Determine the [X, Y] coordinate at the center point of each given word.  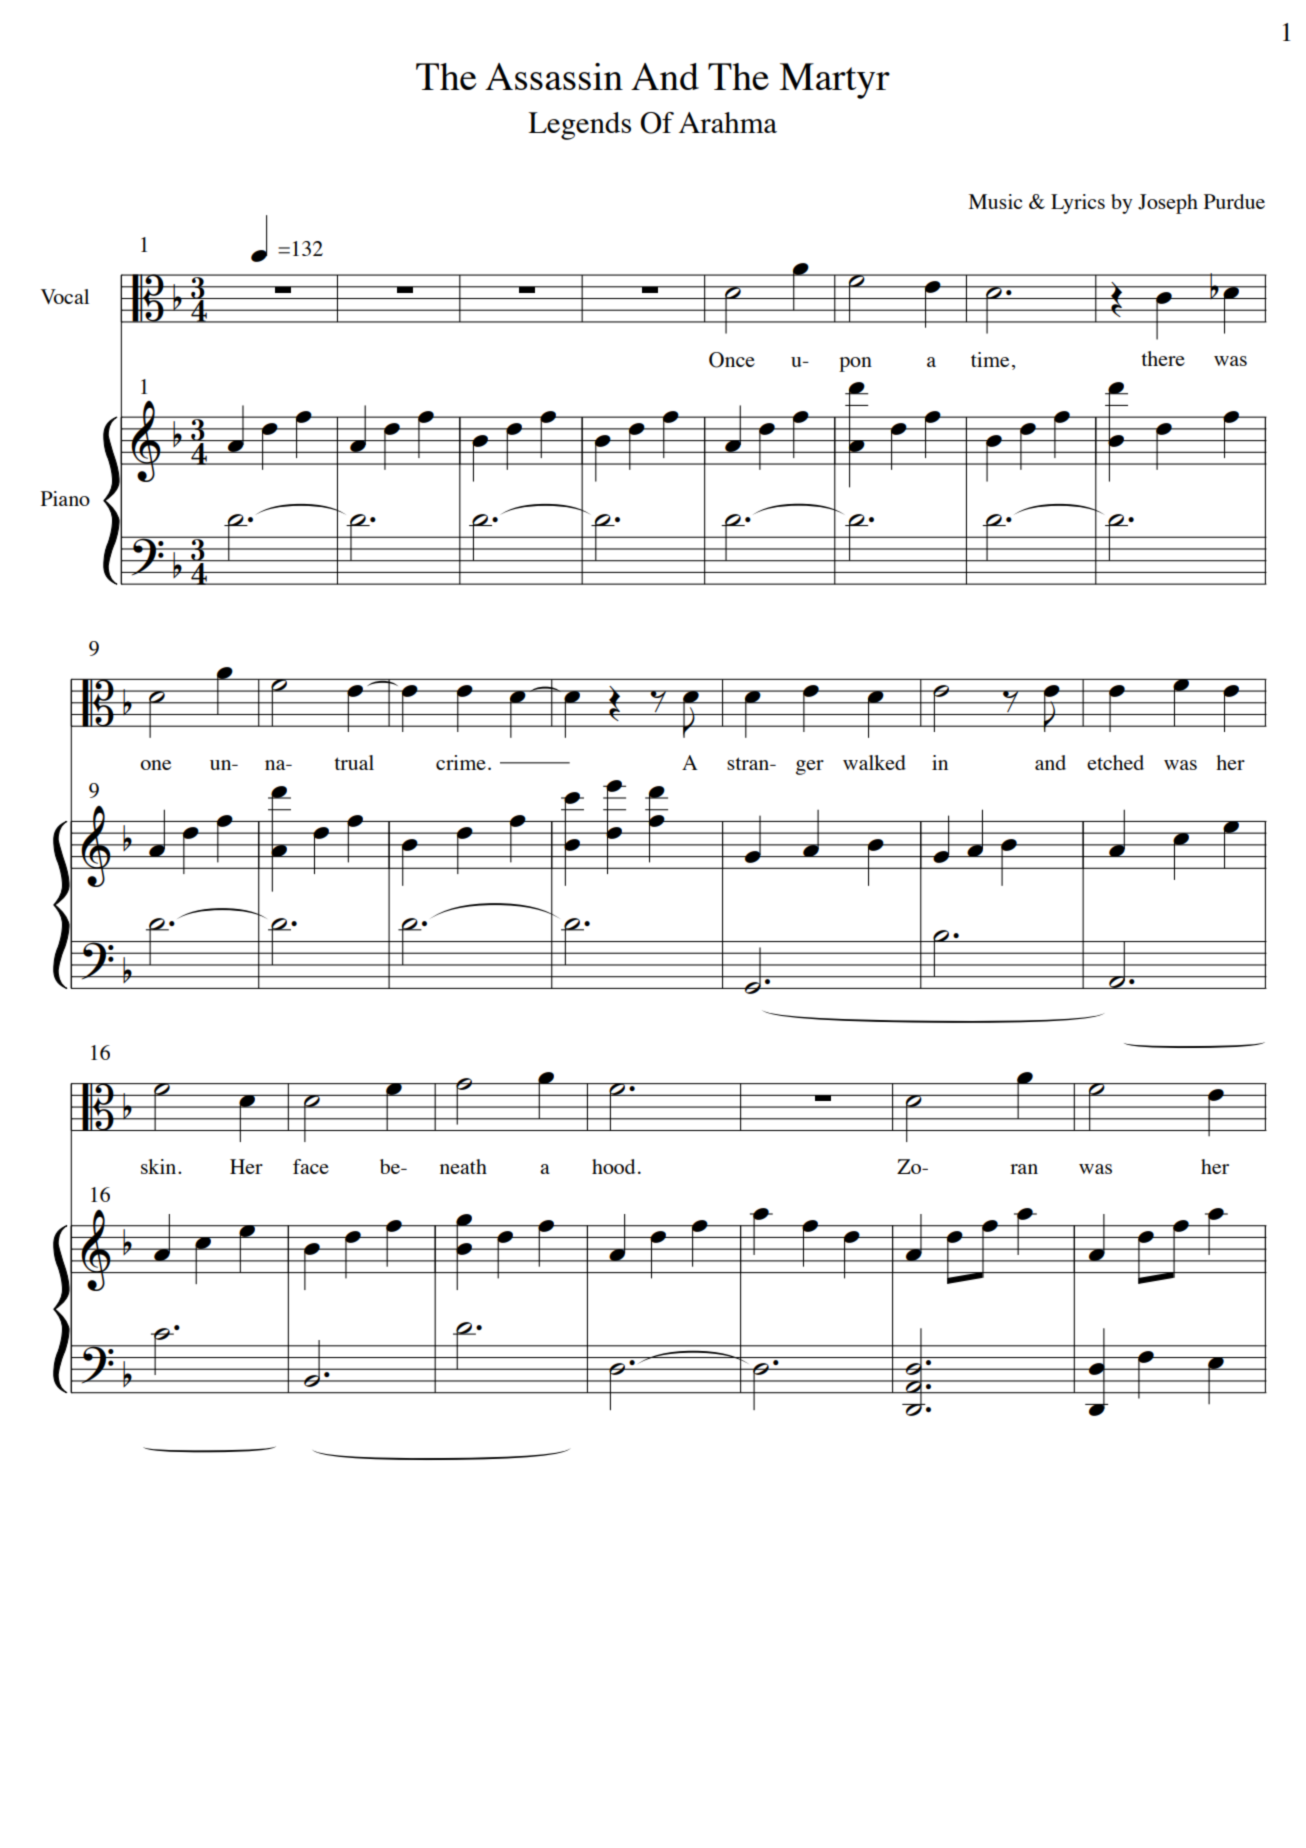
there [1163, 358]
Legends [579, 126]
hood [613, 1166]
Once [732, 360]
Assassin [554, 76]
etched [1115, 762]
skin [160, 1166]
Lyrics [1078, 204]
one [156, 765]
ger [810, 767]
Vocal [65, 296]
